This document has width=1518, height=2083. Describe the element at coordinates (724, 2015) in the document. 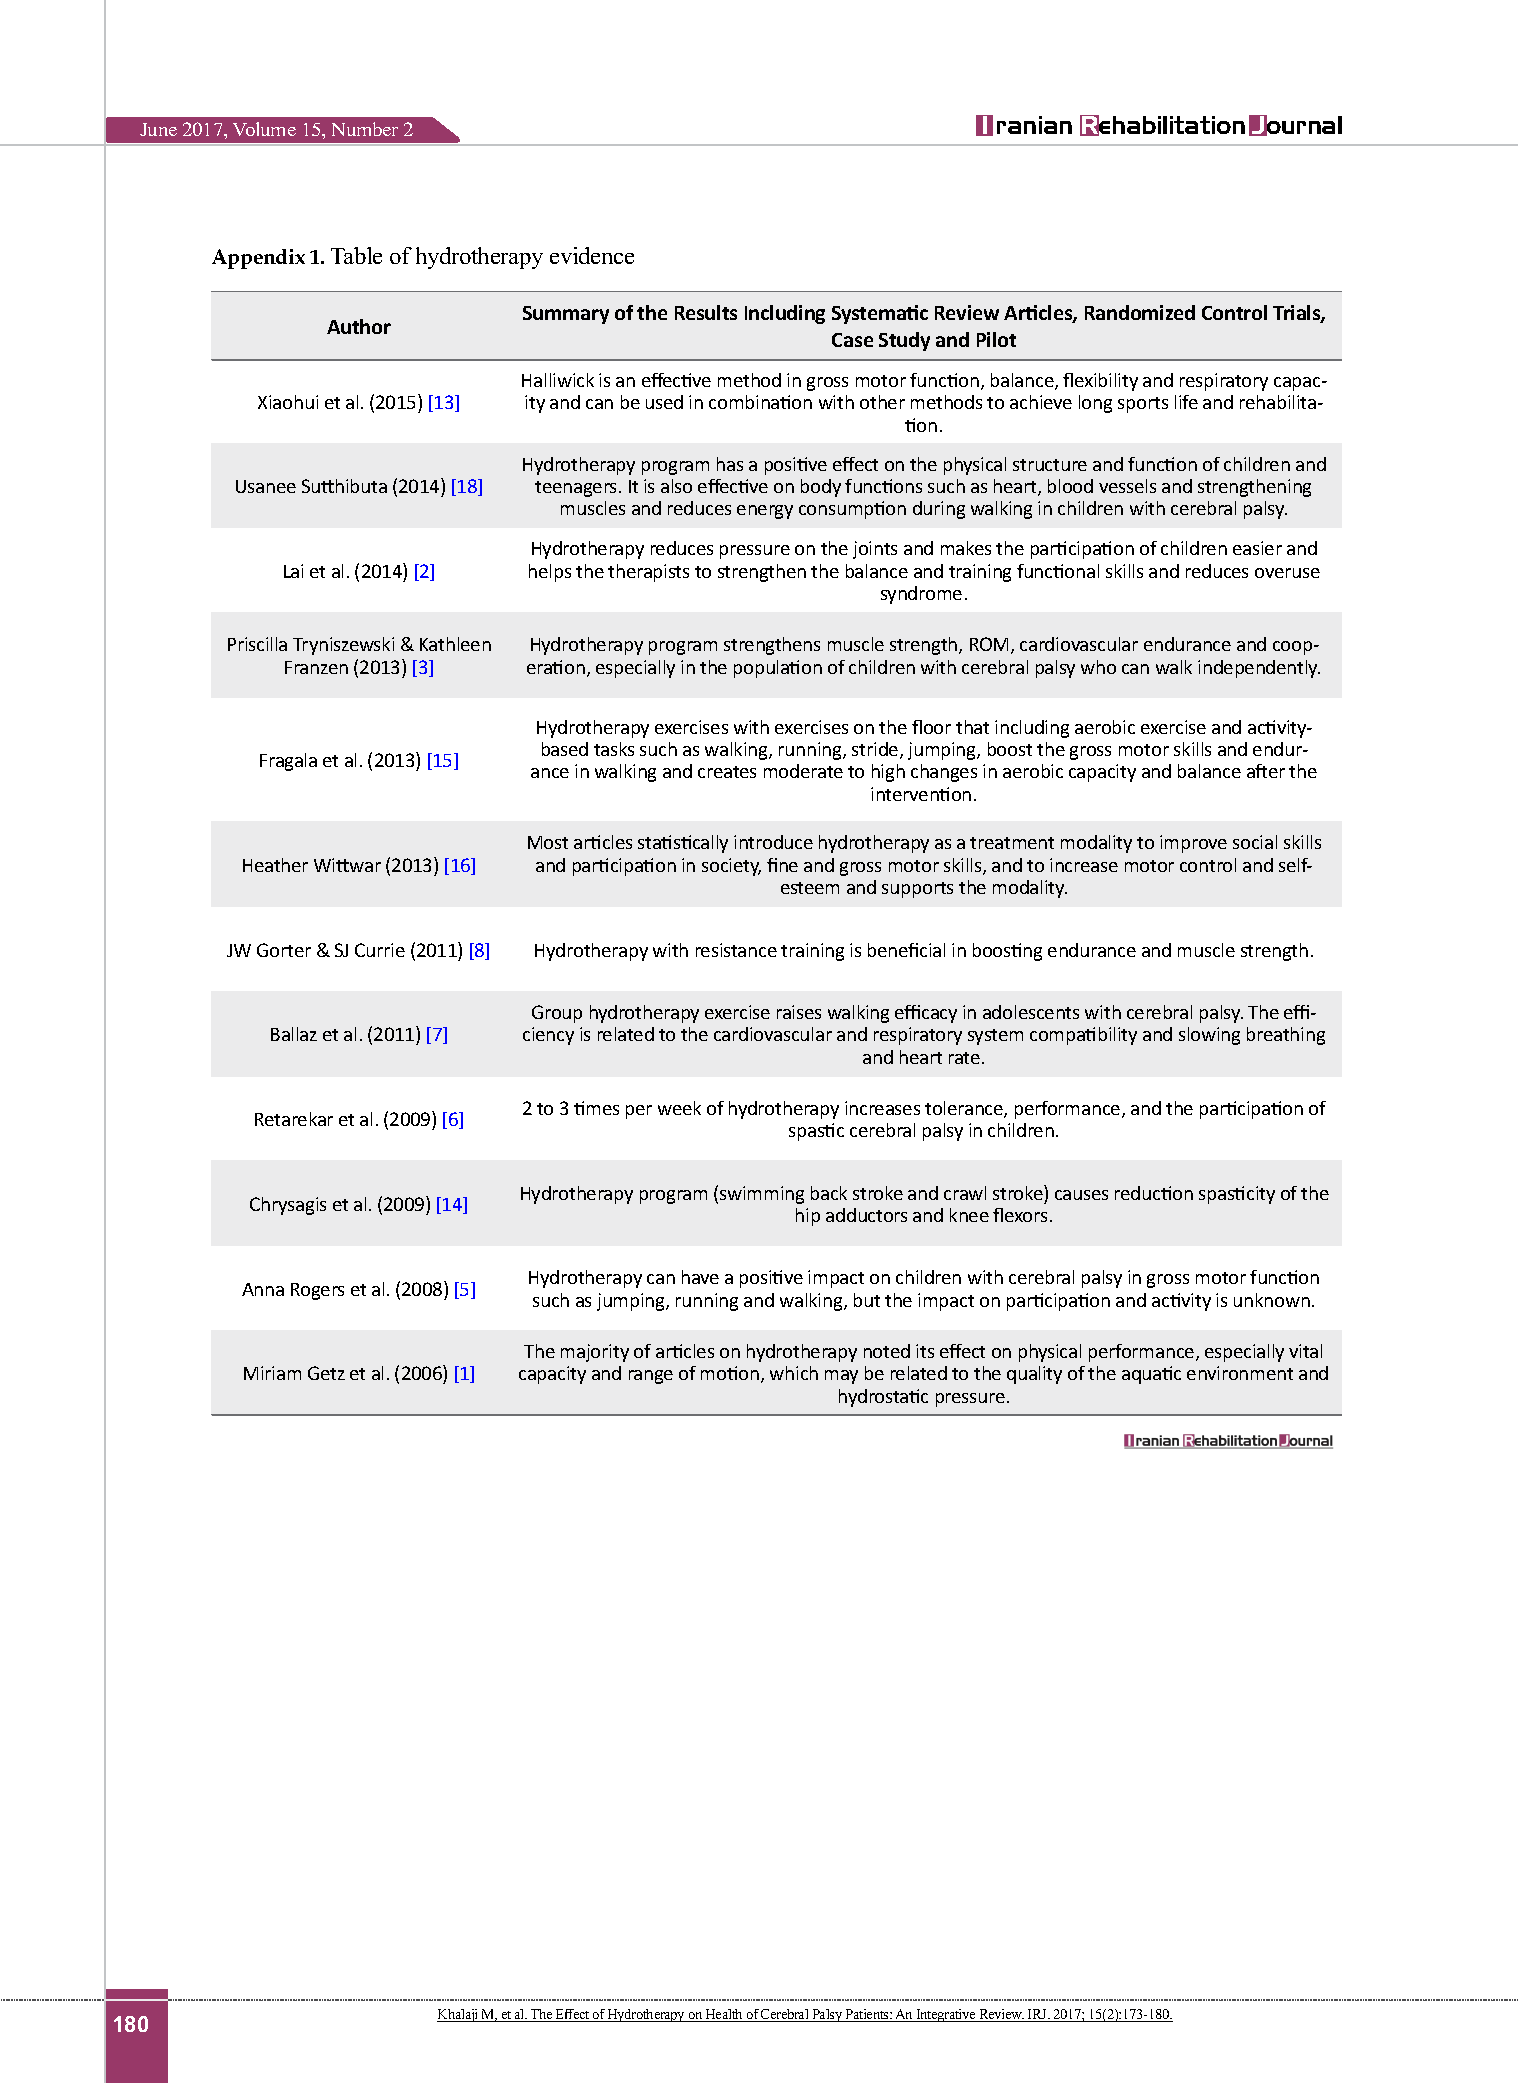

I see `Health` at that location.
